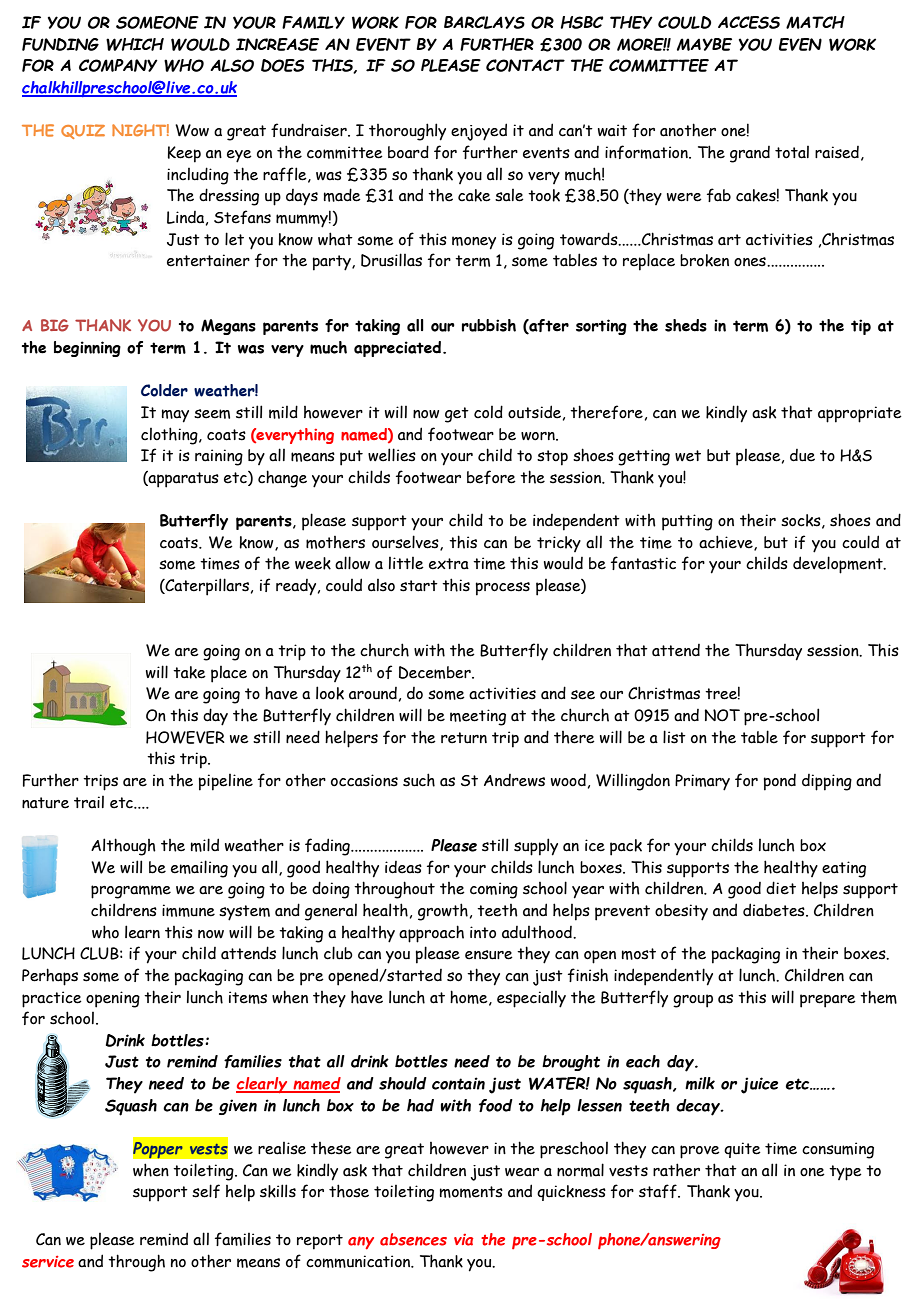 The image size is (924, 1308). What do you see at coordinates (775, 910) in the screenshot?
I see `diabetes` at bounding box center [775, 910].
